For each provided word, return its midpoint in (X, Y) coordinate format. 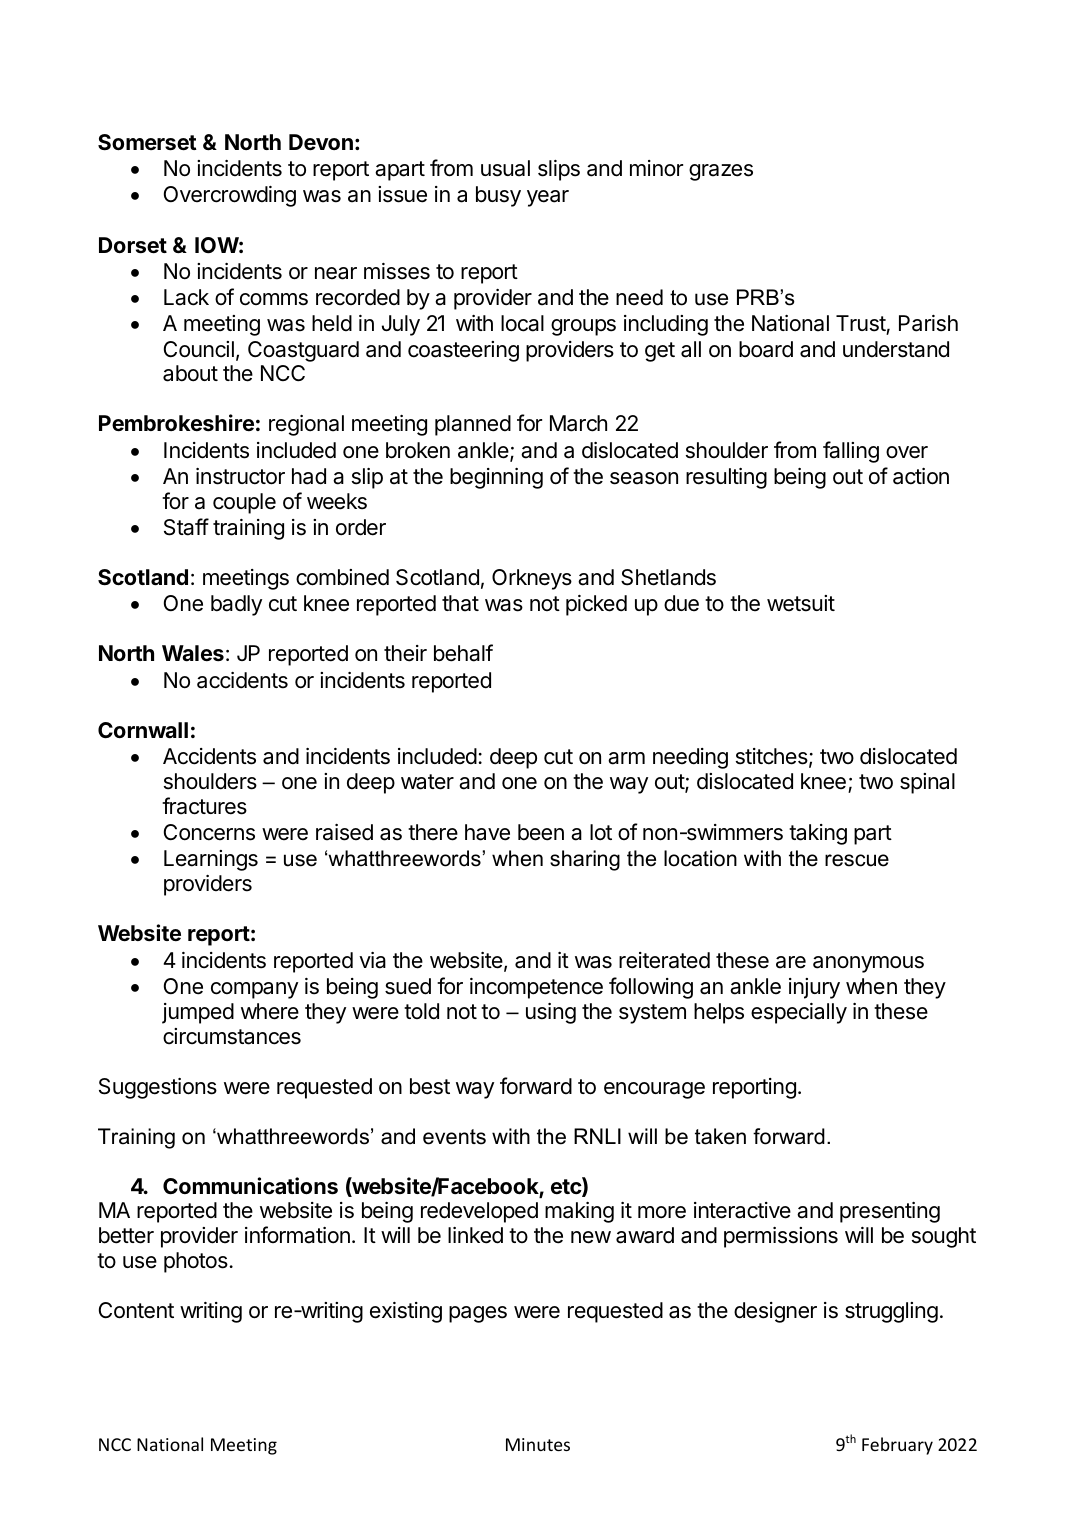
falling (851, 452)
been (541, 832)
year (548, 198)
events (454, 1137)
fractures (204, 806)
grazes (721, 172)
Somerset (147, 142)
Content (136, 1310)
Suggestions (158, 1088)
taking (818, 834)
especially (799, 1013)
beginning (496, 478)
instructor (240, 476)
